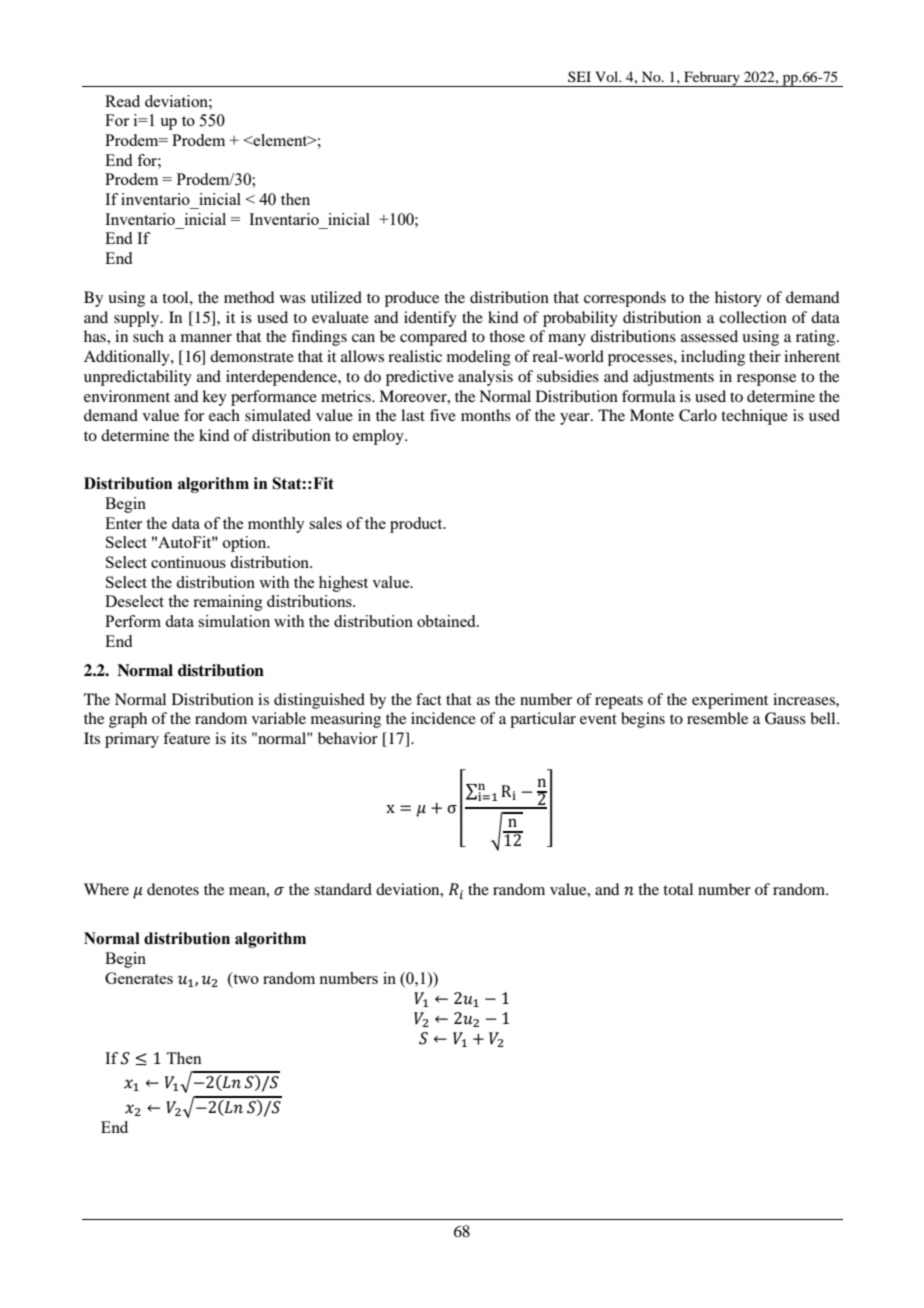  Describe the element at coordinates (188, 562) in the screenshot. I see `continuous` at that location.
